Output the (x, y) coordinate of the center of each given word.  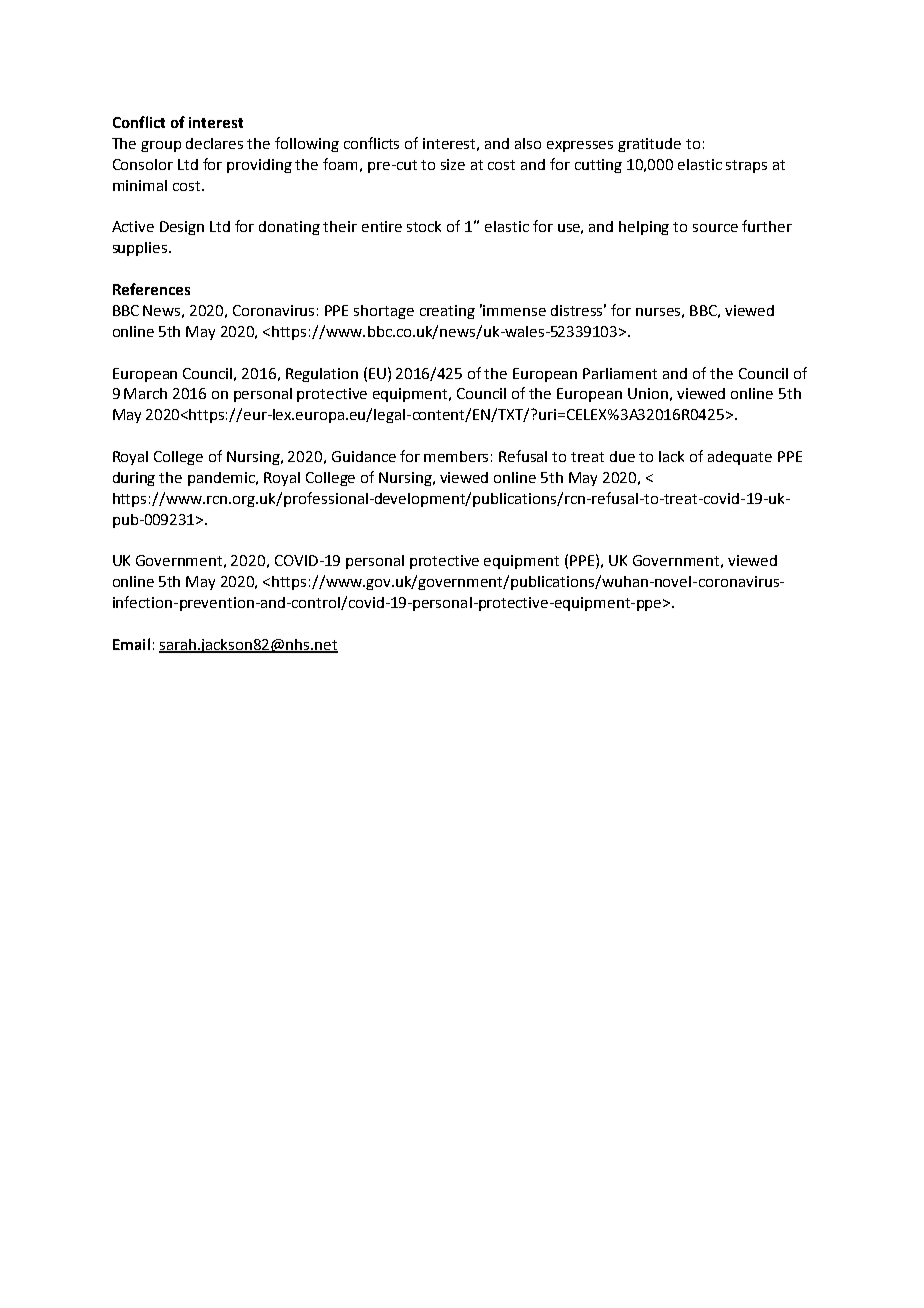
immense (514, 310)
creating (447, 312)
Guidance (364, 456)
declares (214, 143)
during (134, 479)
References (151, 289)
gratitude (649, 145)
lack (671, 456)
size (453, 164)
